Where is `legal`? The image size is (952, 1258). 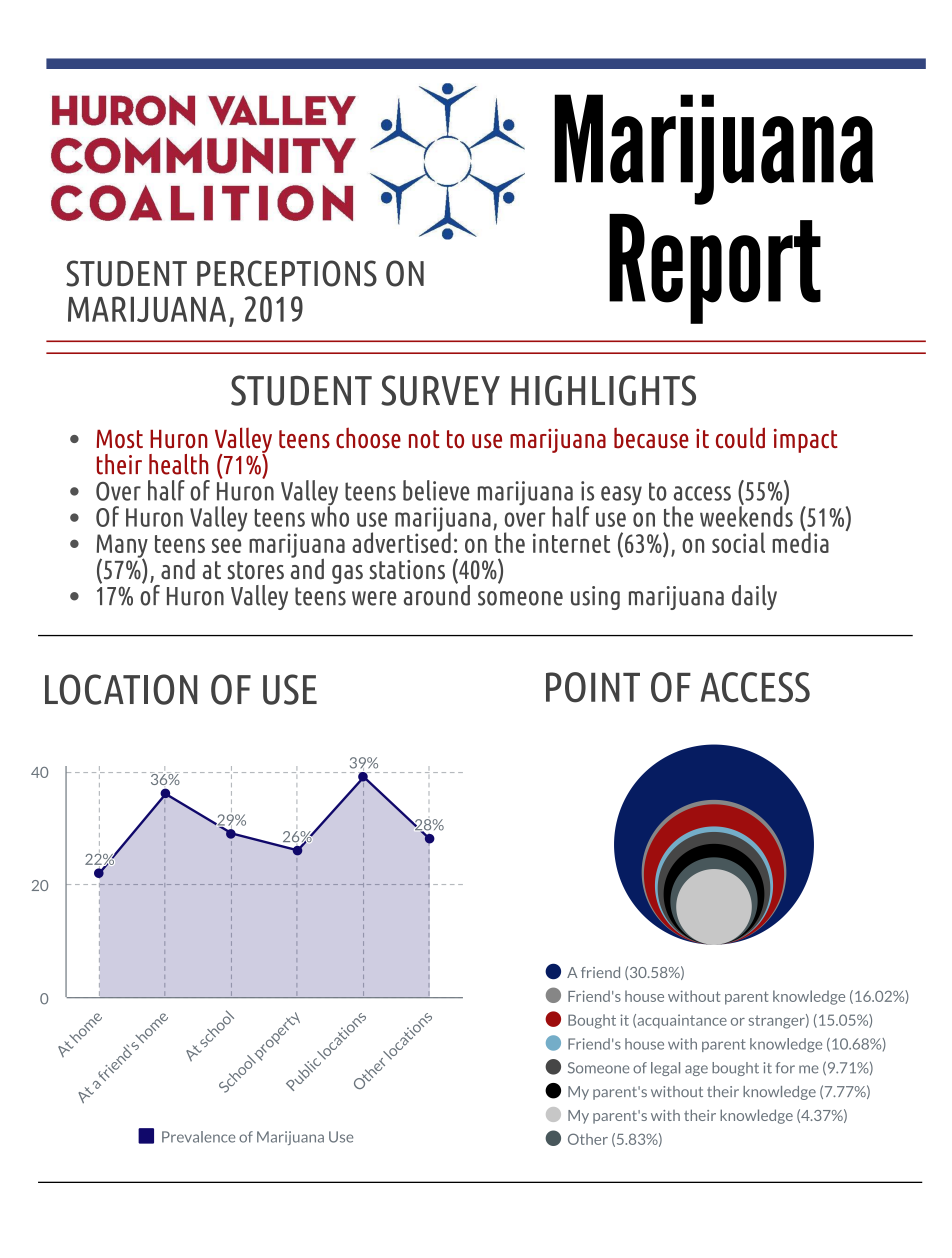
legal is located at coordinates (665, 1069).
